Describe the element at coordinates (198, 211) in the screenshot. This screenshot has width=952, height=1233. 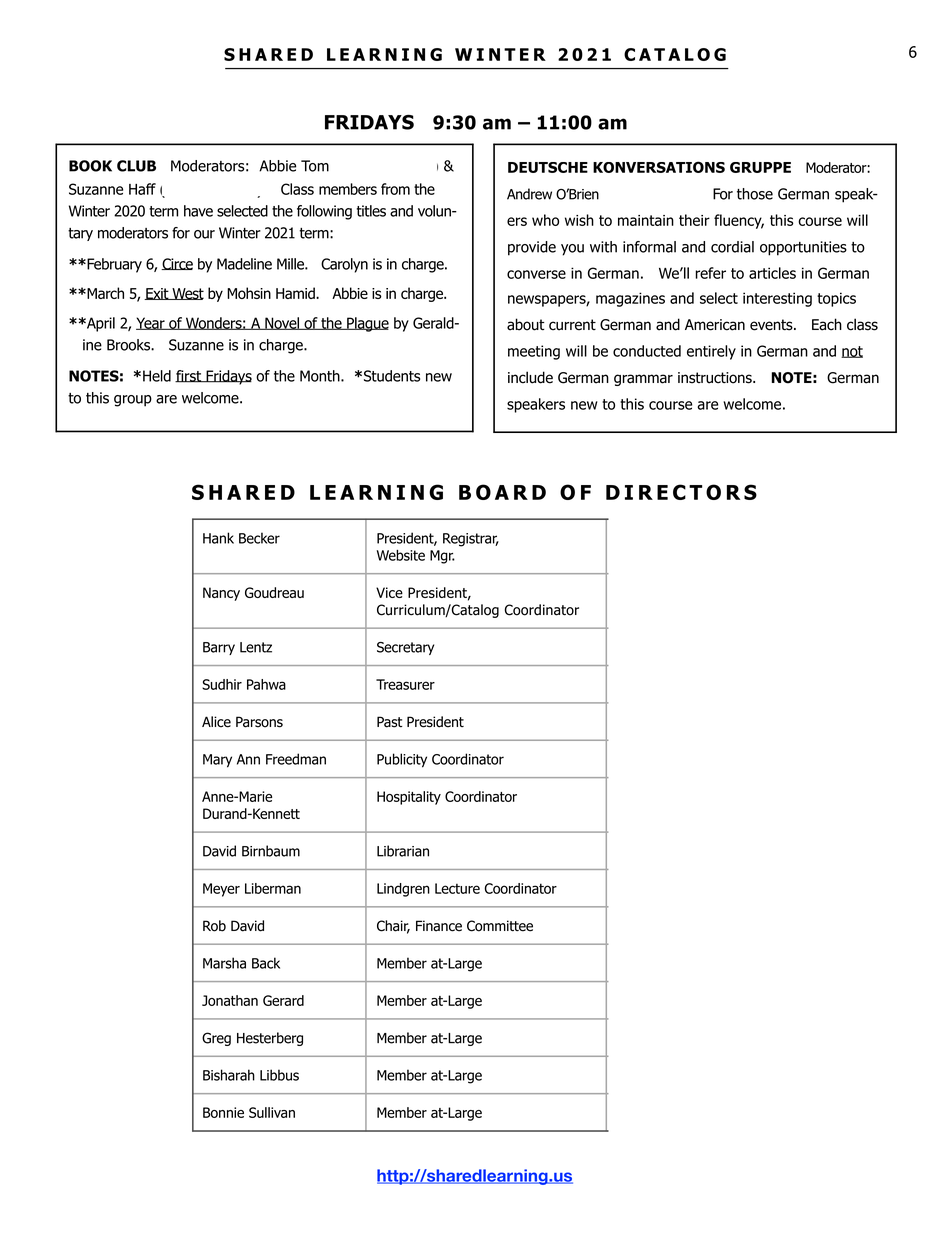
I see `have` at that location.
